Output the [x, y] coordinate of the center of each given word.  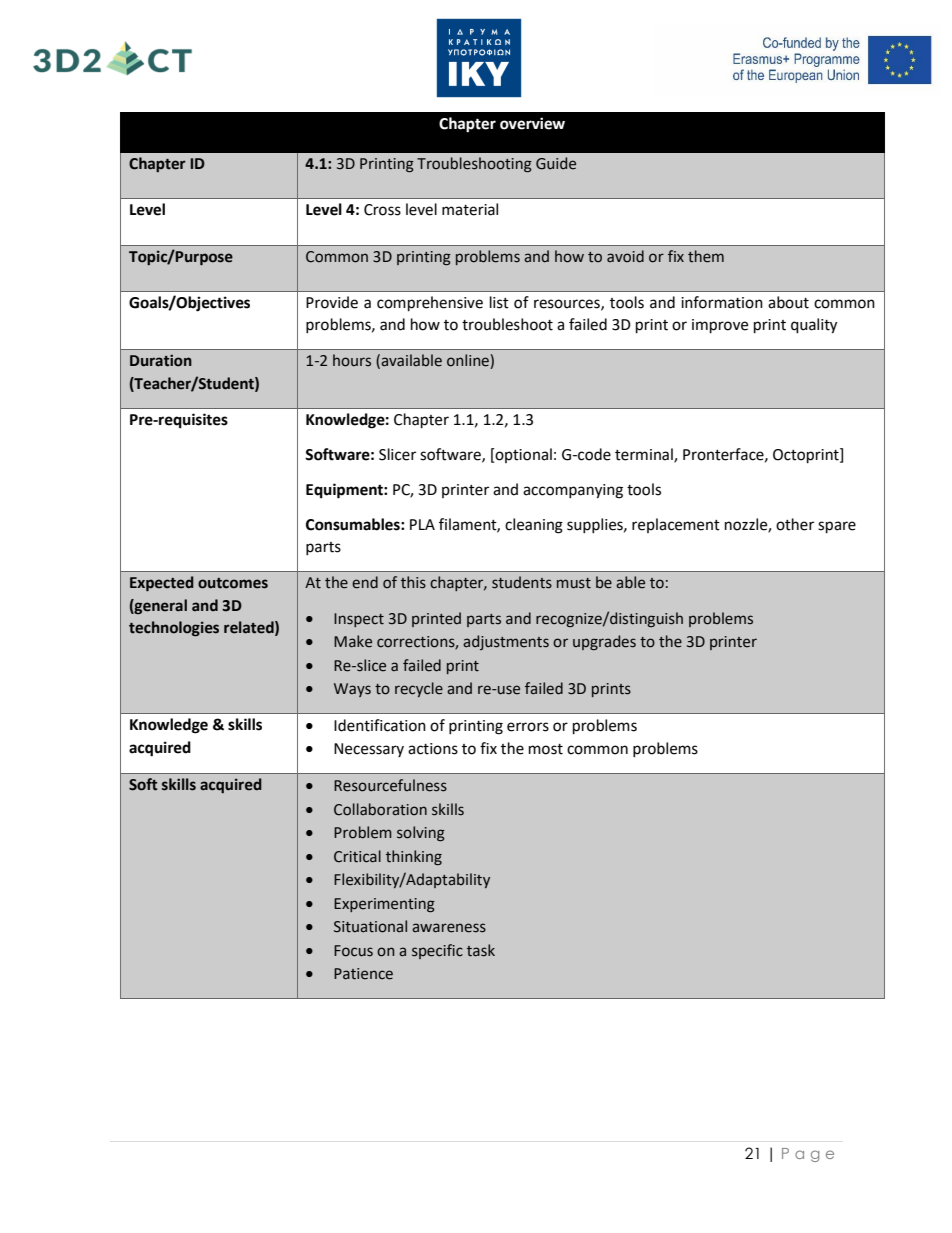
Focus [353, 951]
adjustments [506, 642]
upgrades [604, 642]
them [706, 256]
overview [532, 123]
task [481, 950]
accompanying [573, 491]
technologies [174, 628]
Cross [382, 210]
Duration [161, 360]
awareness [449, 928]
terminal [645, 455]
